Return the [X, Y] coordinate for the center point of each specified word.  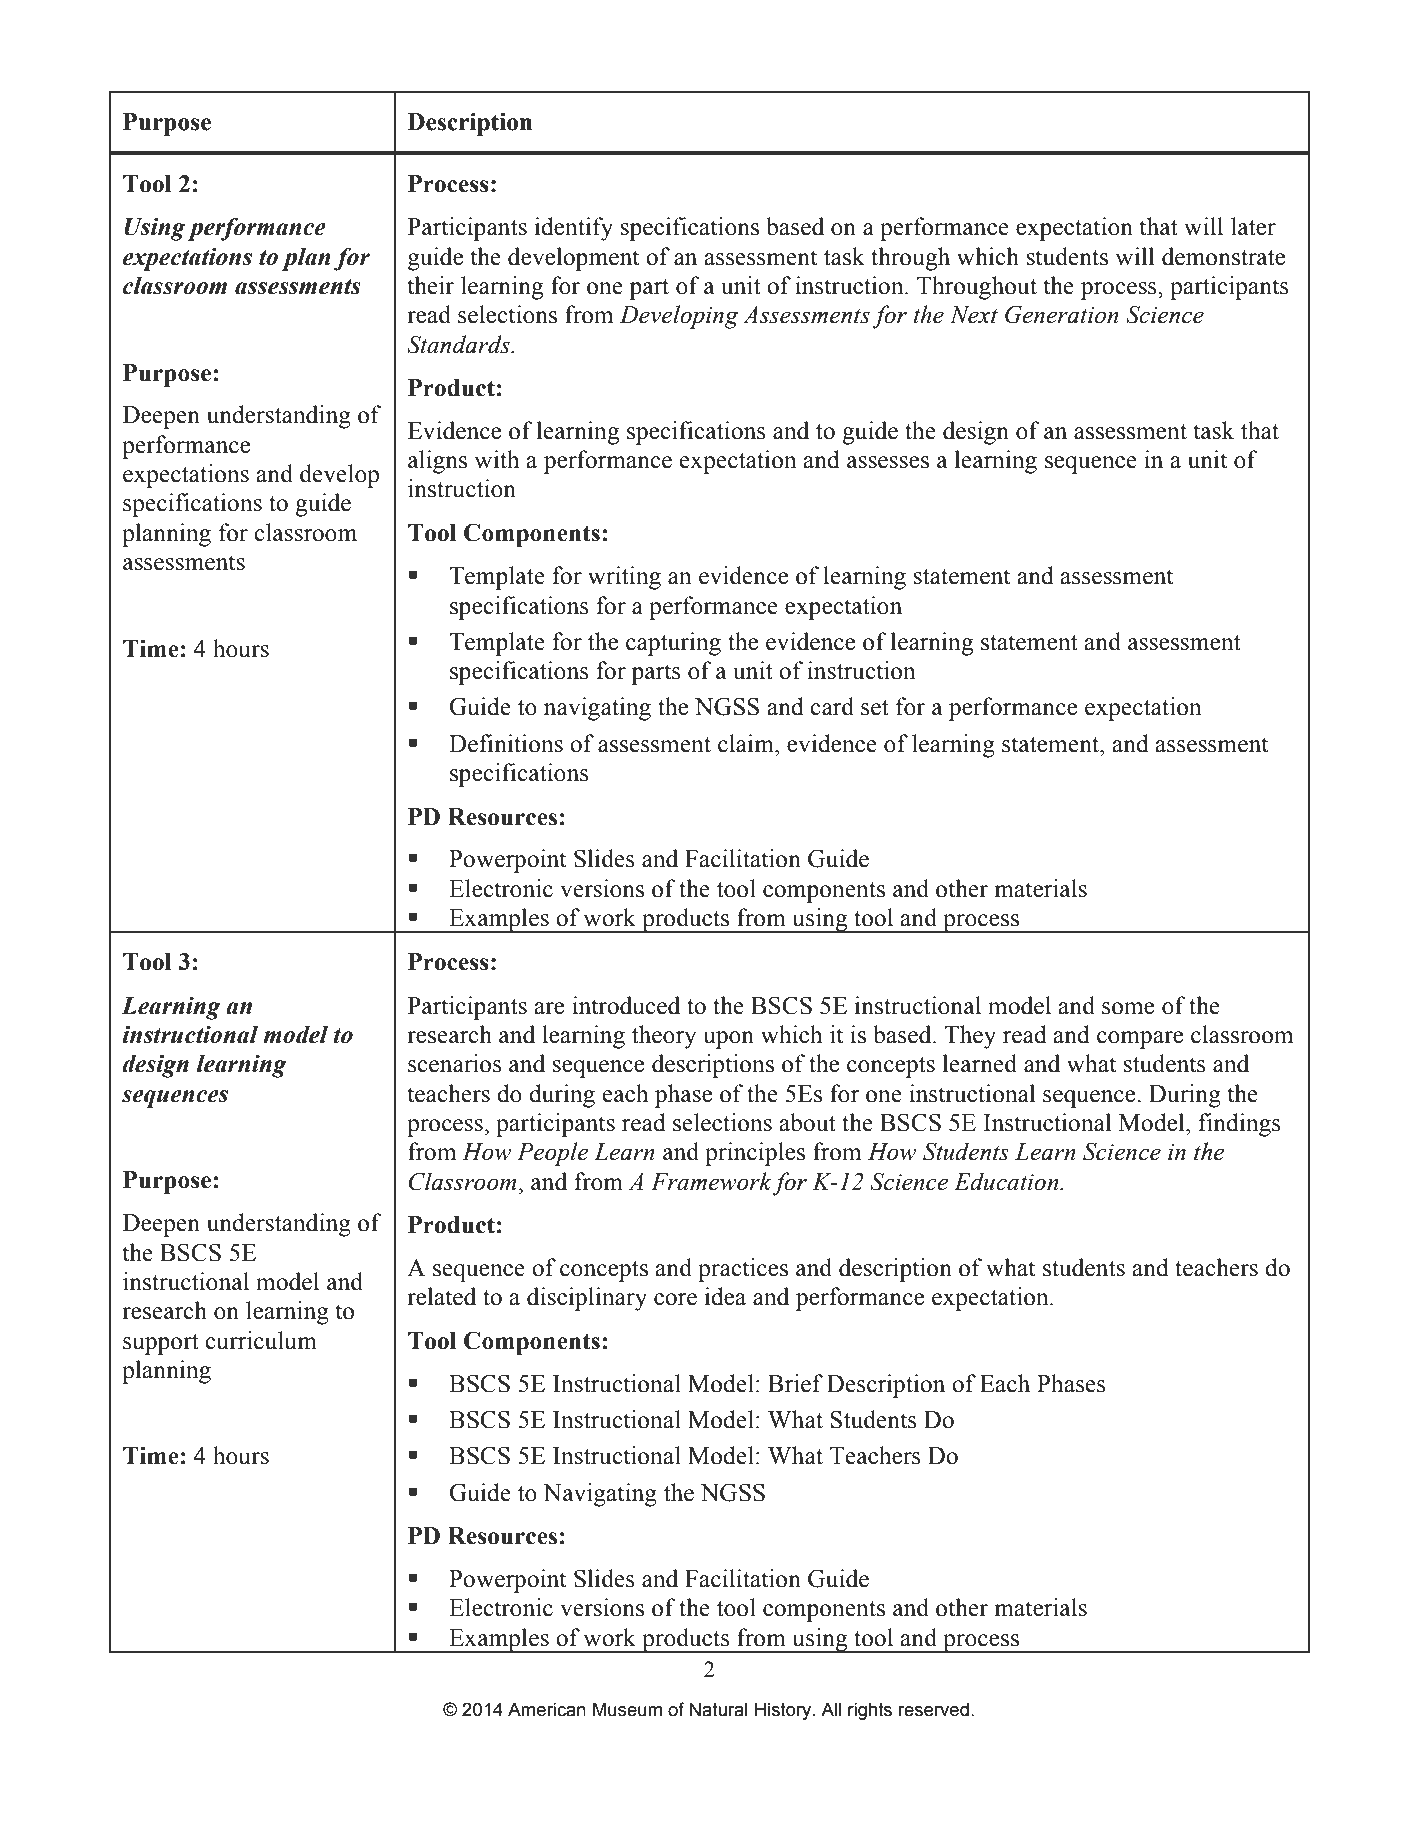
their [430, 285]
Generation [1062, 314]
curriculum [261, 1340]
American [547, 1709]
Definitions [506, 743]
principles [755, 1154]
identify [574, 229]
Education [1007, 1181]
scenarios [455, 1063]
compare [1140, 1040]
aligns [437, 462]
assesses [888, 462]
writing [624, 578]
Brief [795, 1383]
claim [747, 743]
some [1128, 1008]
